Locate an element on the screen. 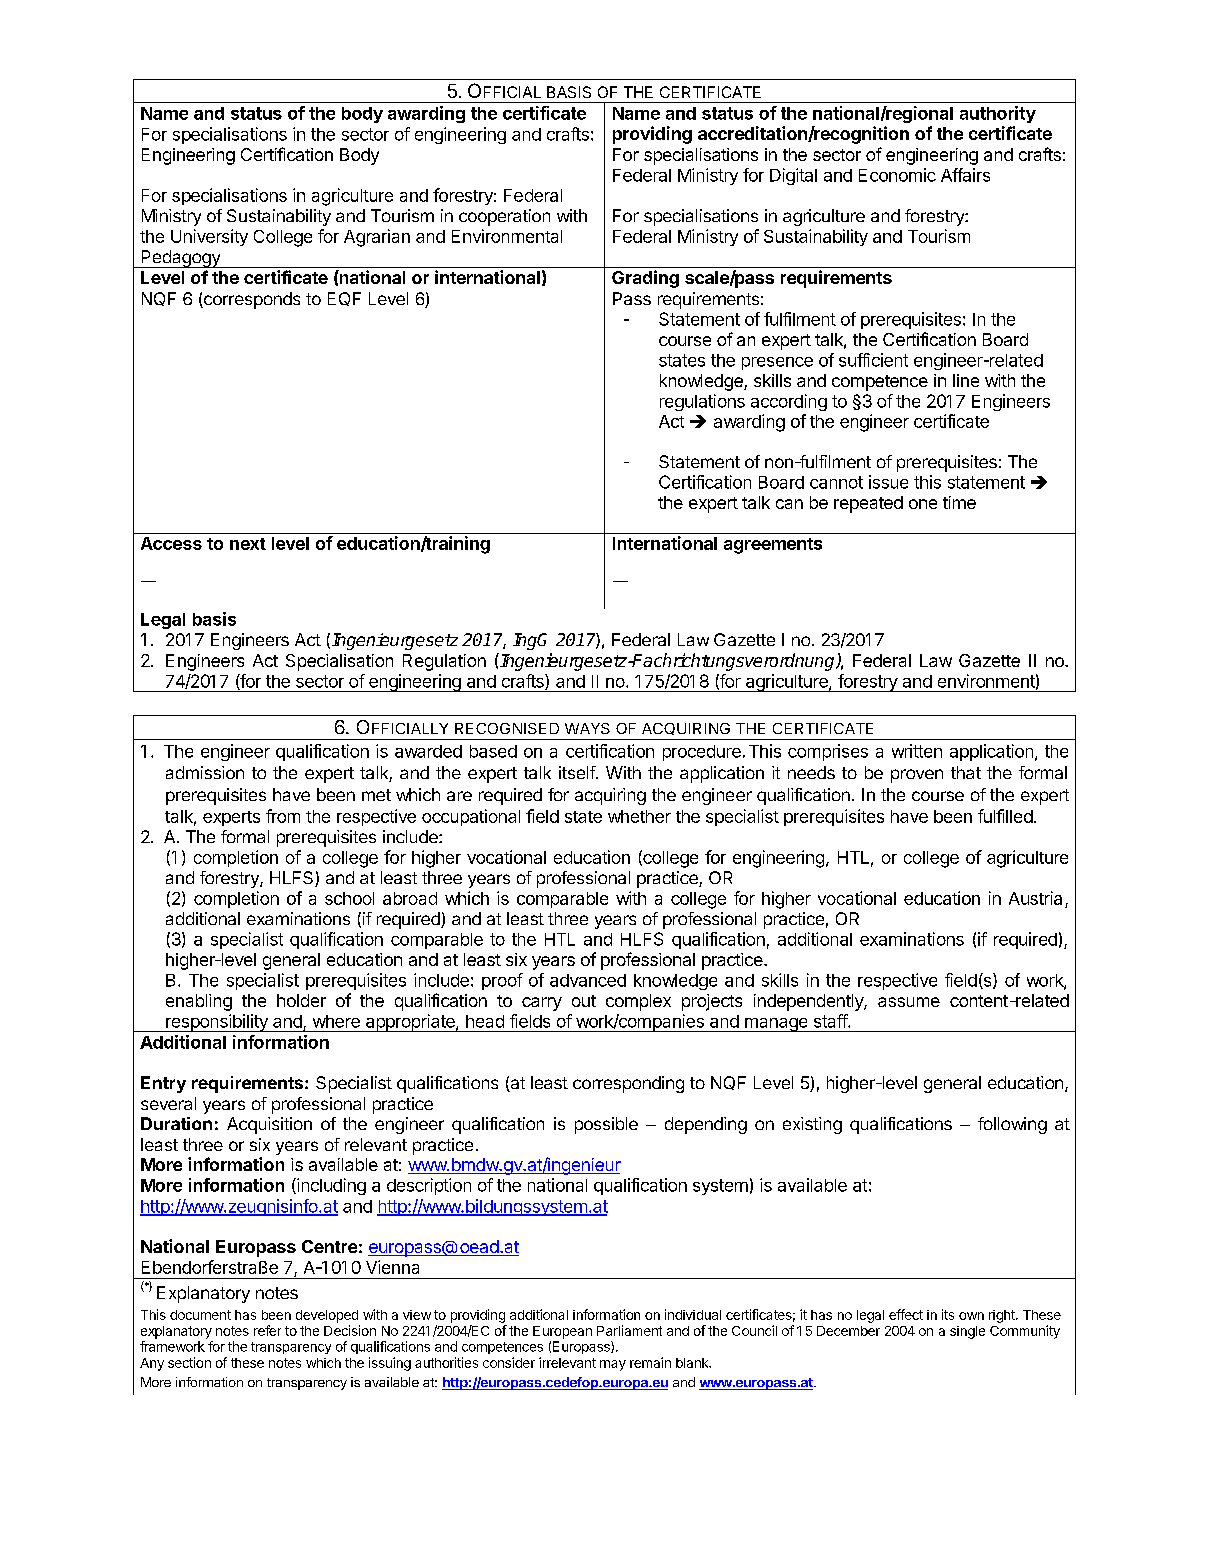 Image resolution: width=1209 pixels, height=1565 pixels. University is located at coordinates (209, 237).
